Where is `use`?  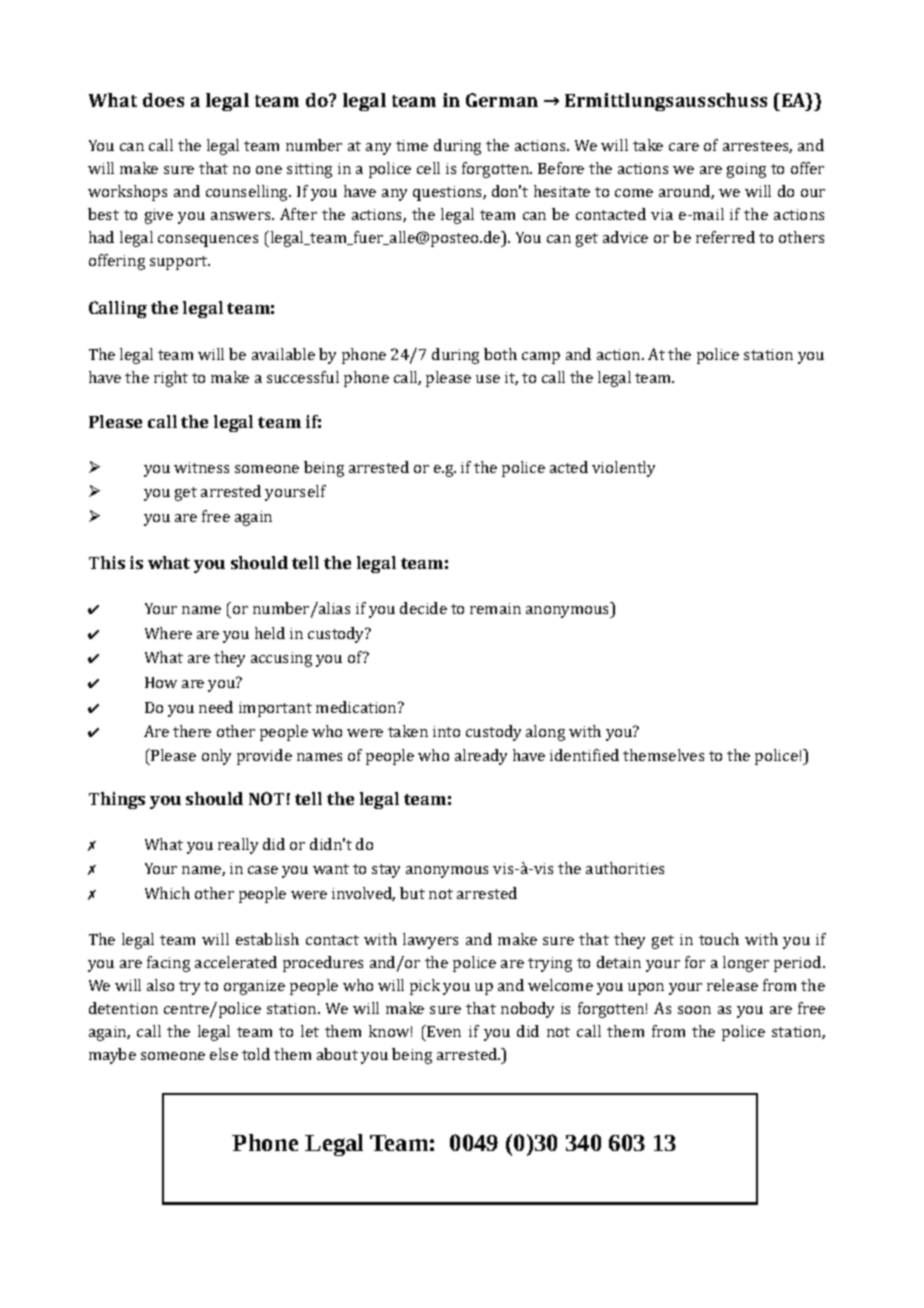
use is located at coordinates (488, 379).
